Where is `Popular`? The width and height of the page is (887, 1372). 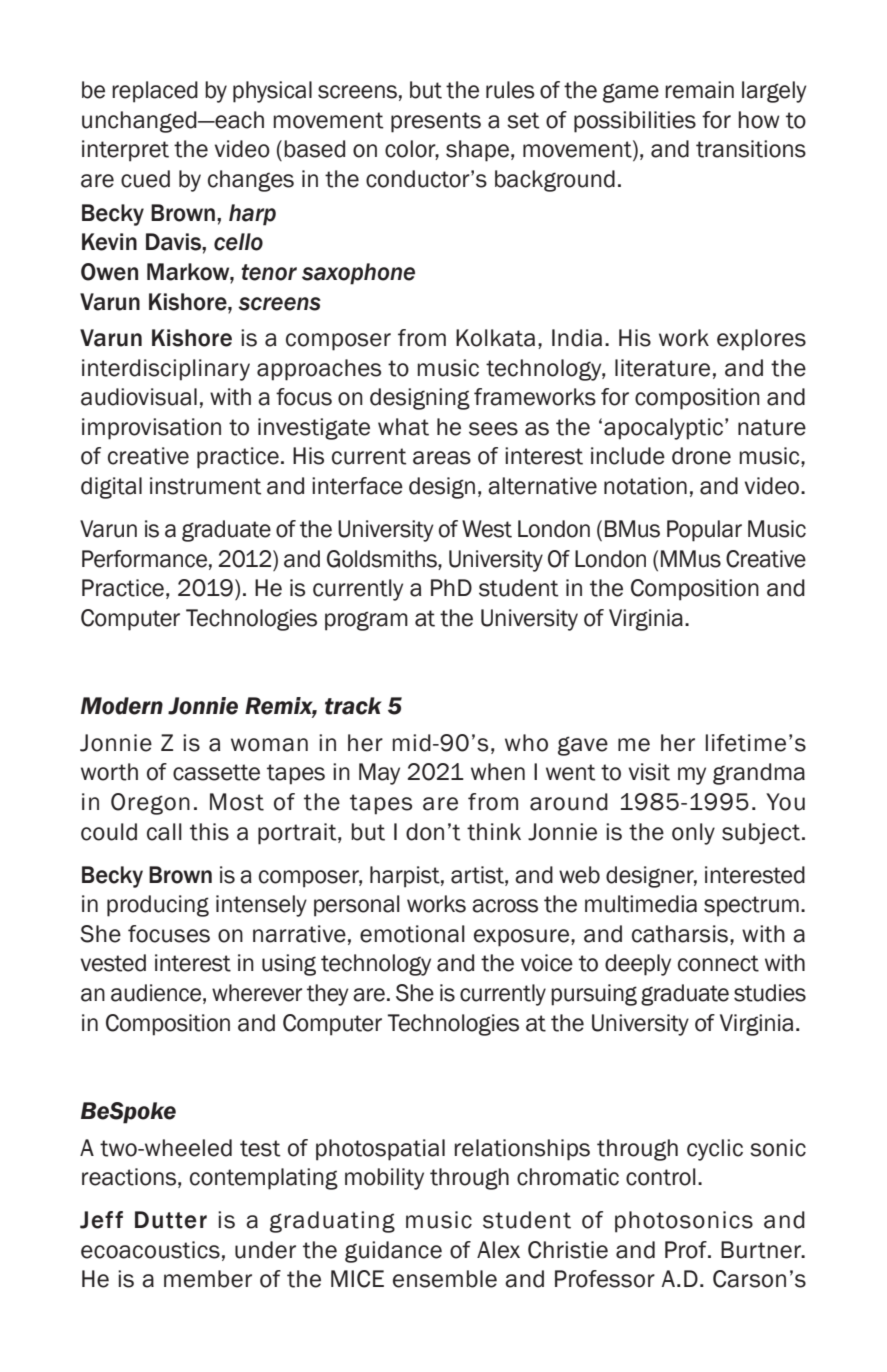 Popular is located at coordinates (704, 531).
